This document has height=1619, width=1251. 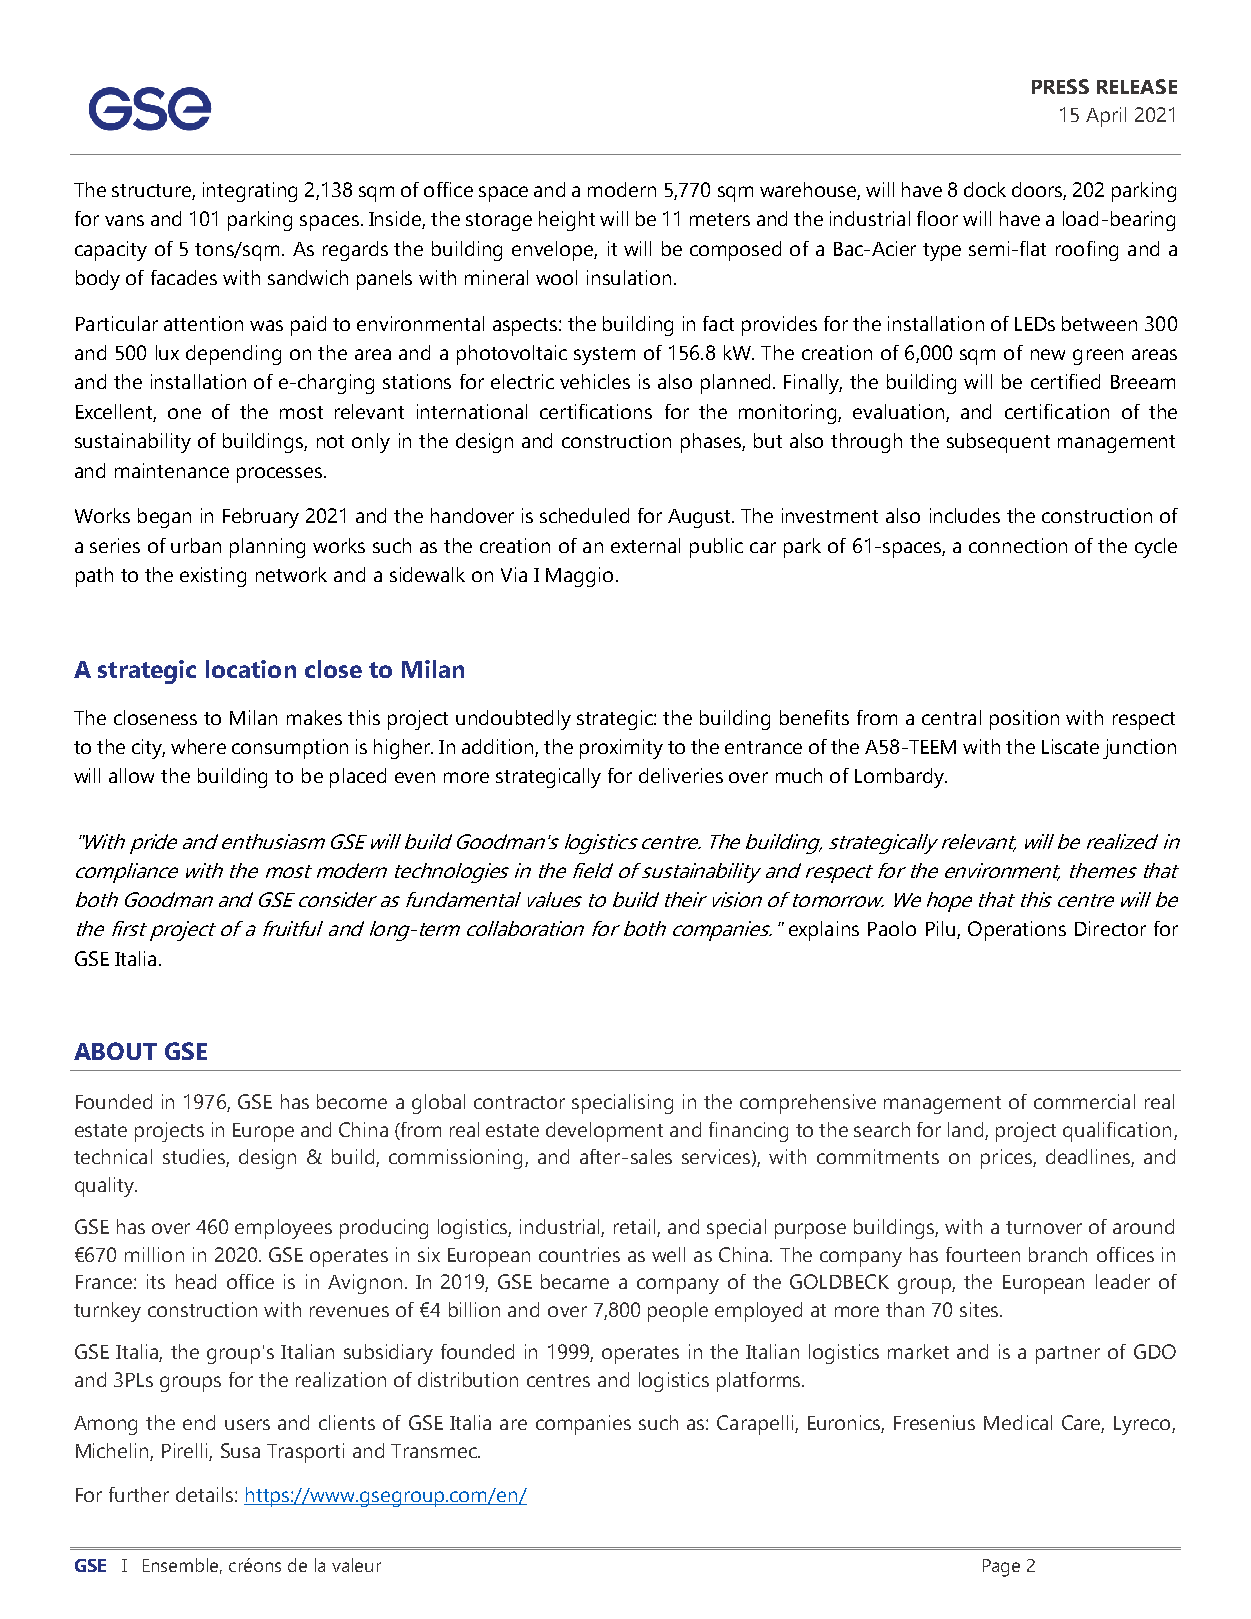 What do you see at coordinates (604, 1132) in the document?
I see `development` at bounding box center [604, 1132].
